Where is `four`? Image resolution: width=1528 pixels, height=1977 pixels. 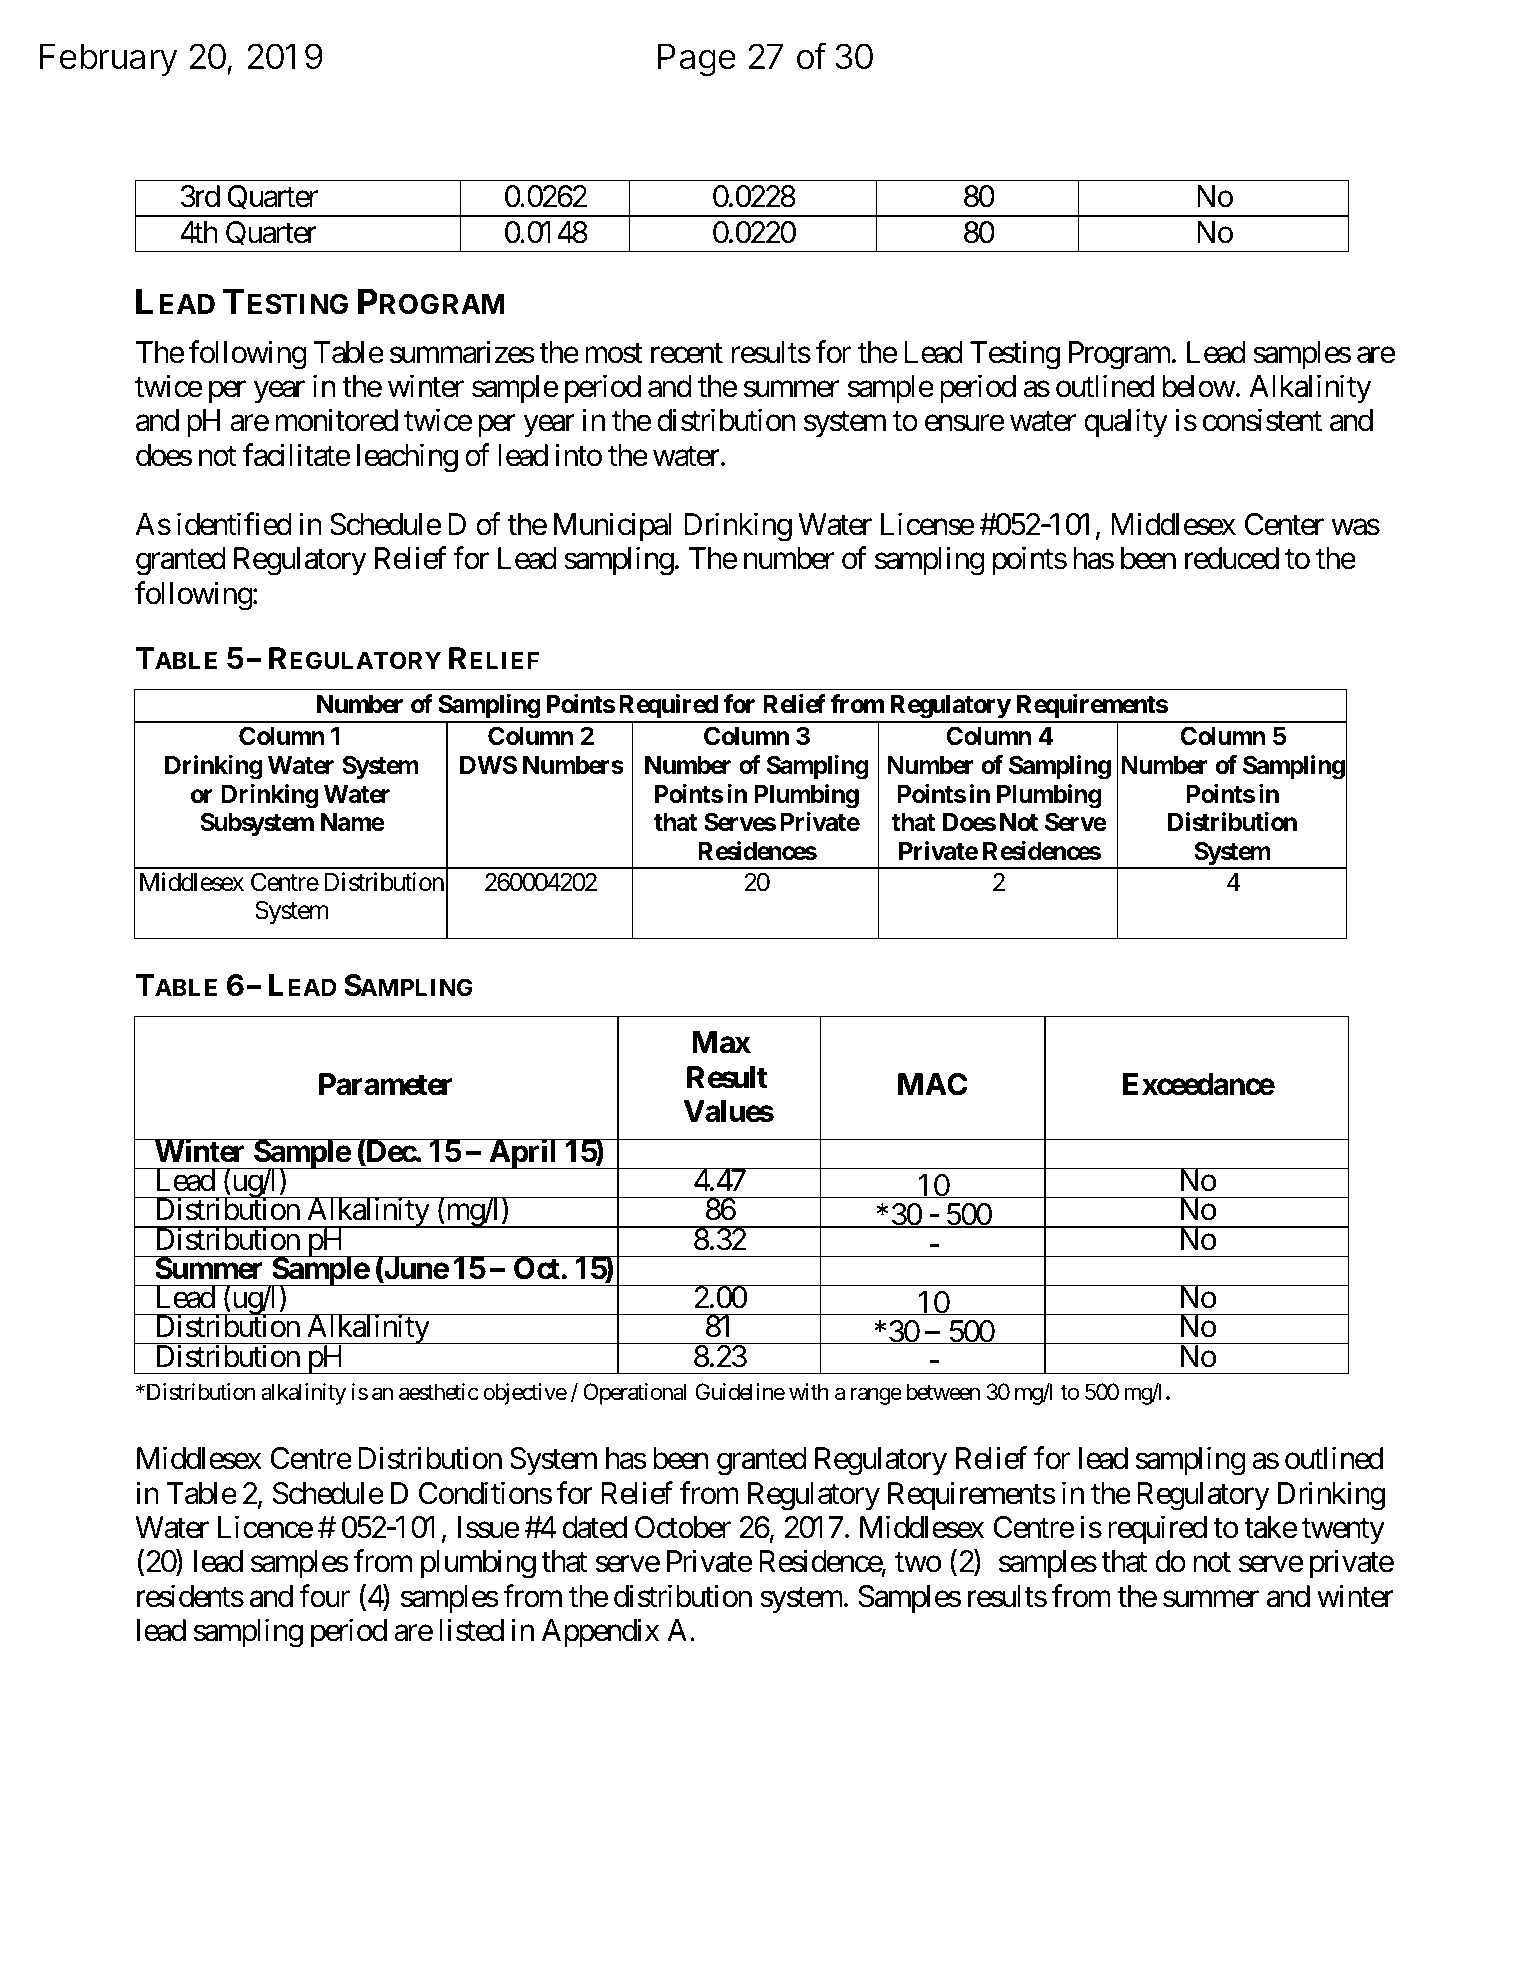 four is located at coordinates (324, 1596).
